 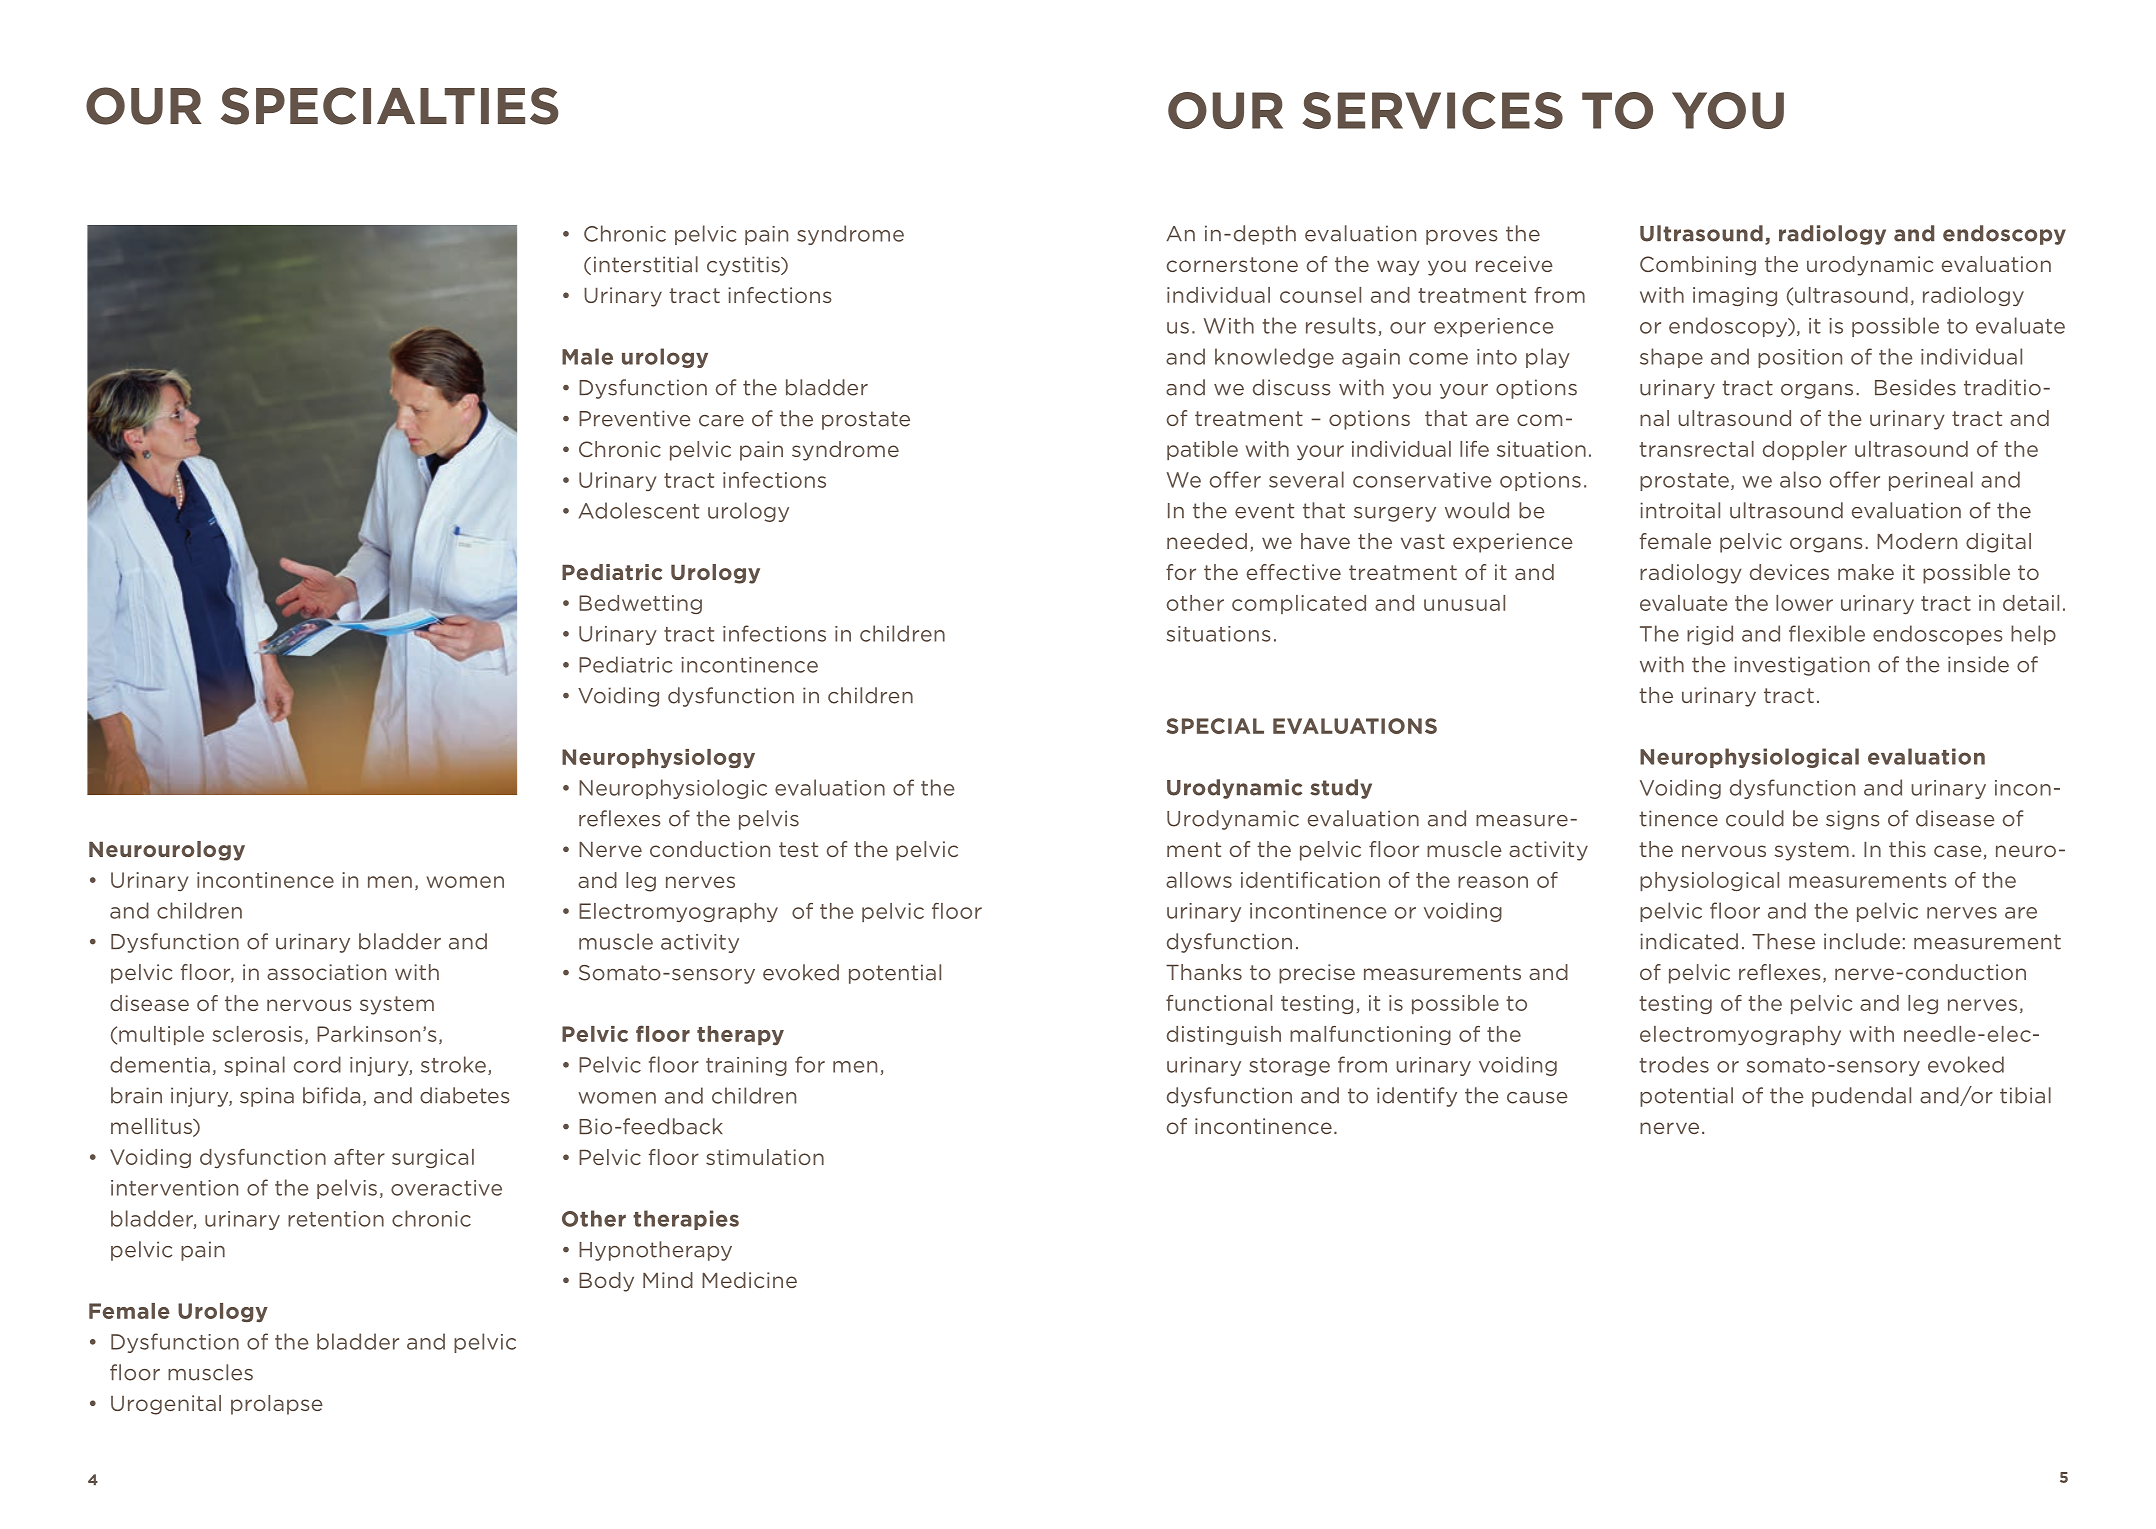 What do you see at coordinates (646, 264) in the screenshot?
I see `interstitial` at bounding box center [646, 264].
